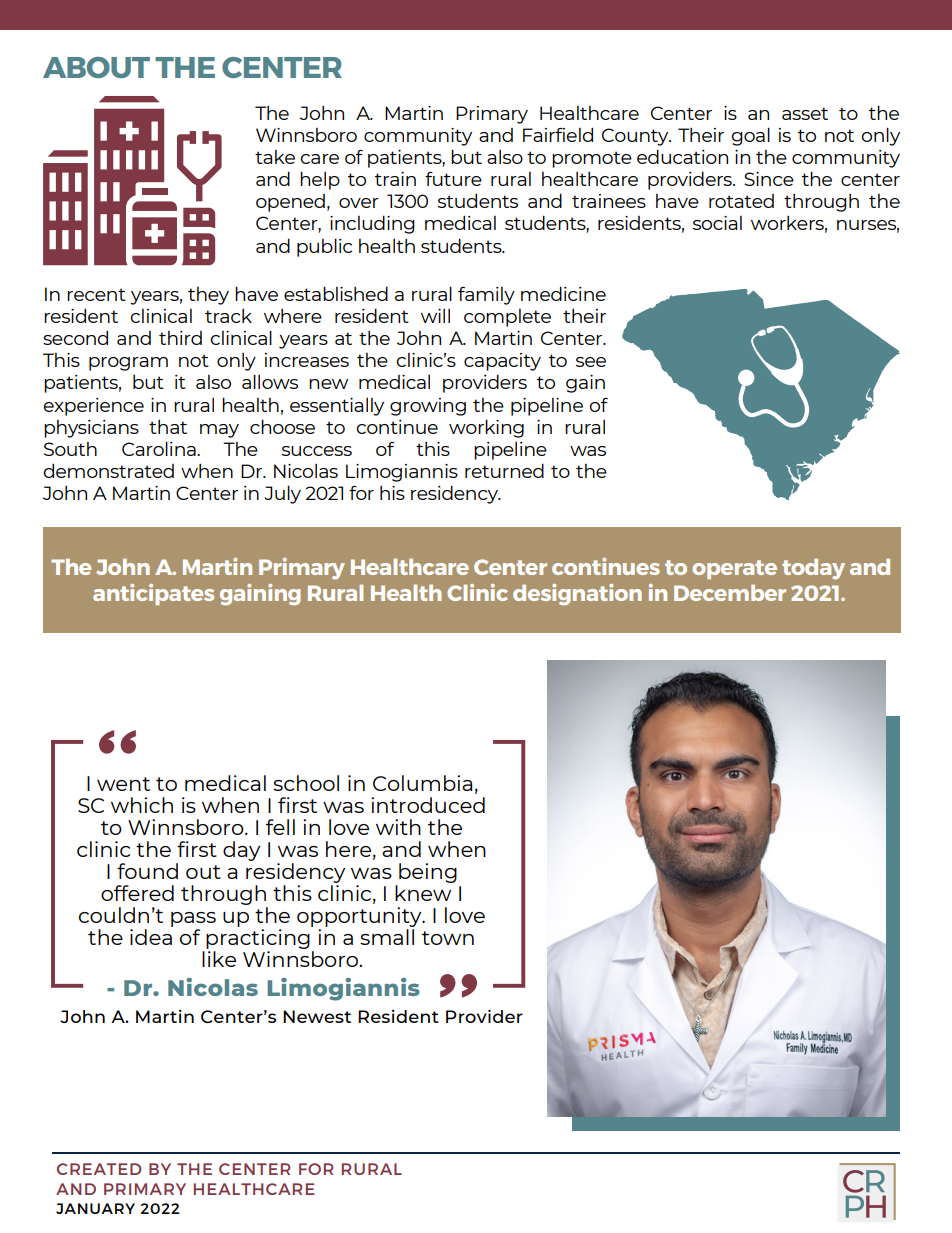 The height and width of the page is (1233, 952). Describe the element at coordinates (428, 407) in the page. I see `growing` at that location.
